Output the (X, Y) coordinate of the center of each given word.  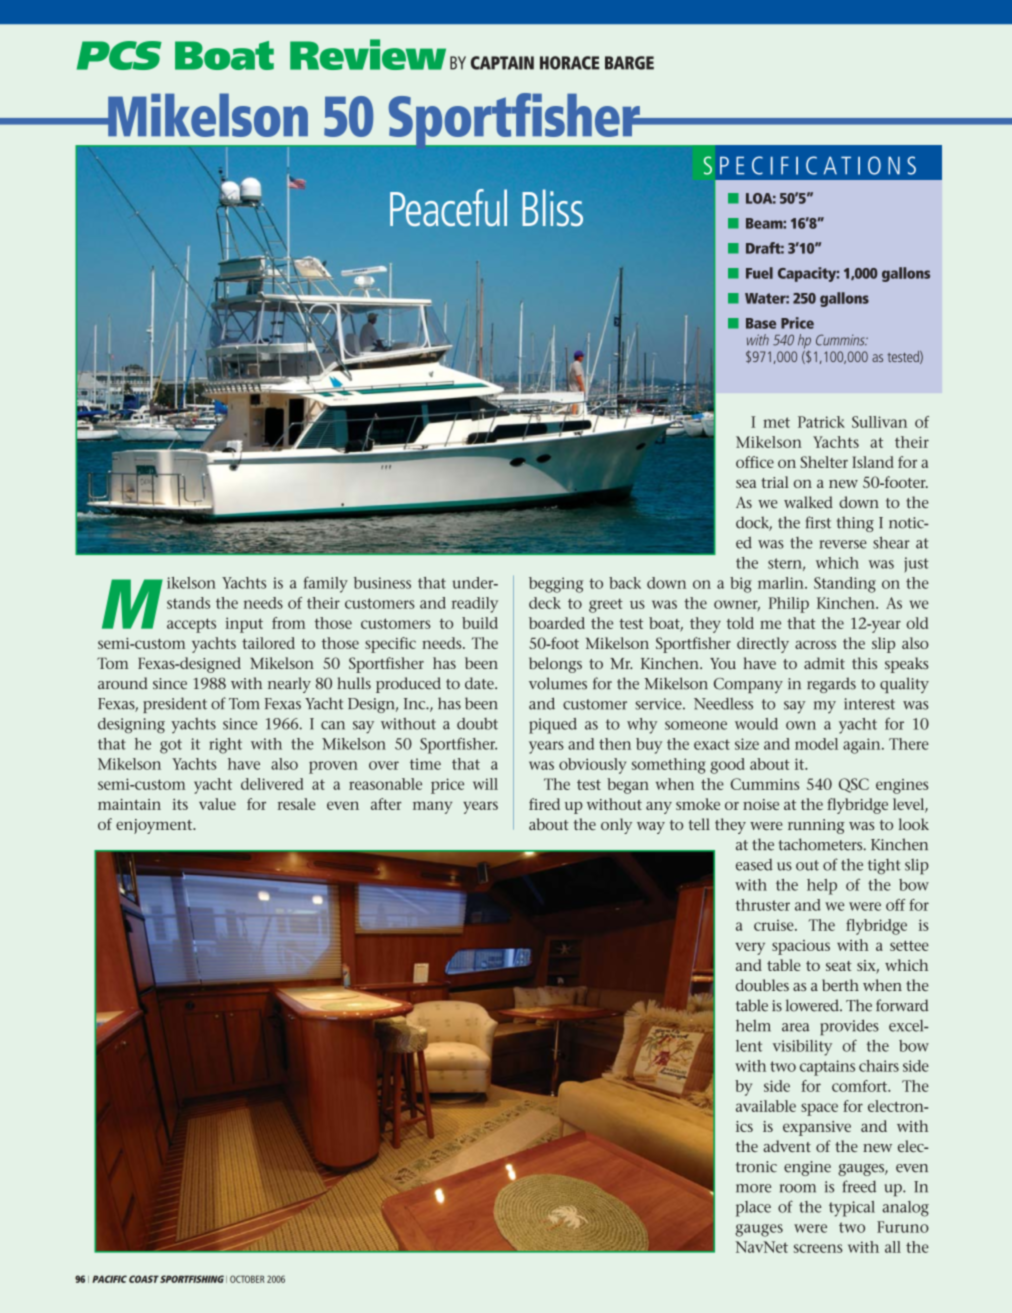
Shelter (824, 462)
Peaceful (448, 207)
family (326, 584)
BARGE (629, 63)
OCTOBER (247, 1279)
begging (556, 585)
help (822, 887)
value (217, 804)
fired (544, 804)
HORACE (569, 63)
